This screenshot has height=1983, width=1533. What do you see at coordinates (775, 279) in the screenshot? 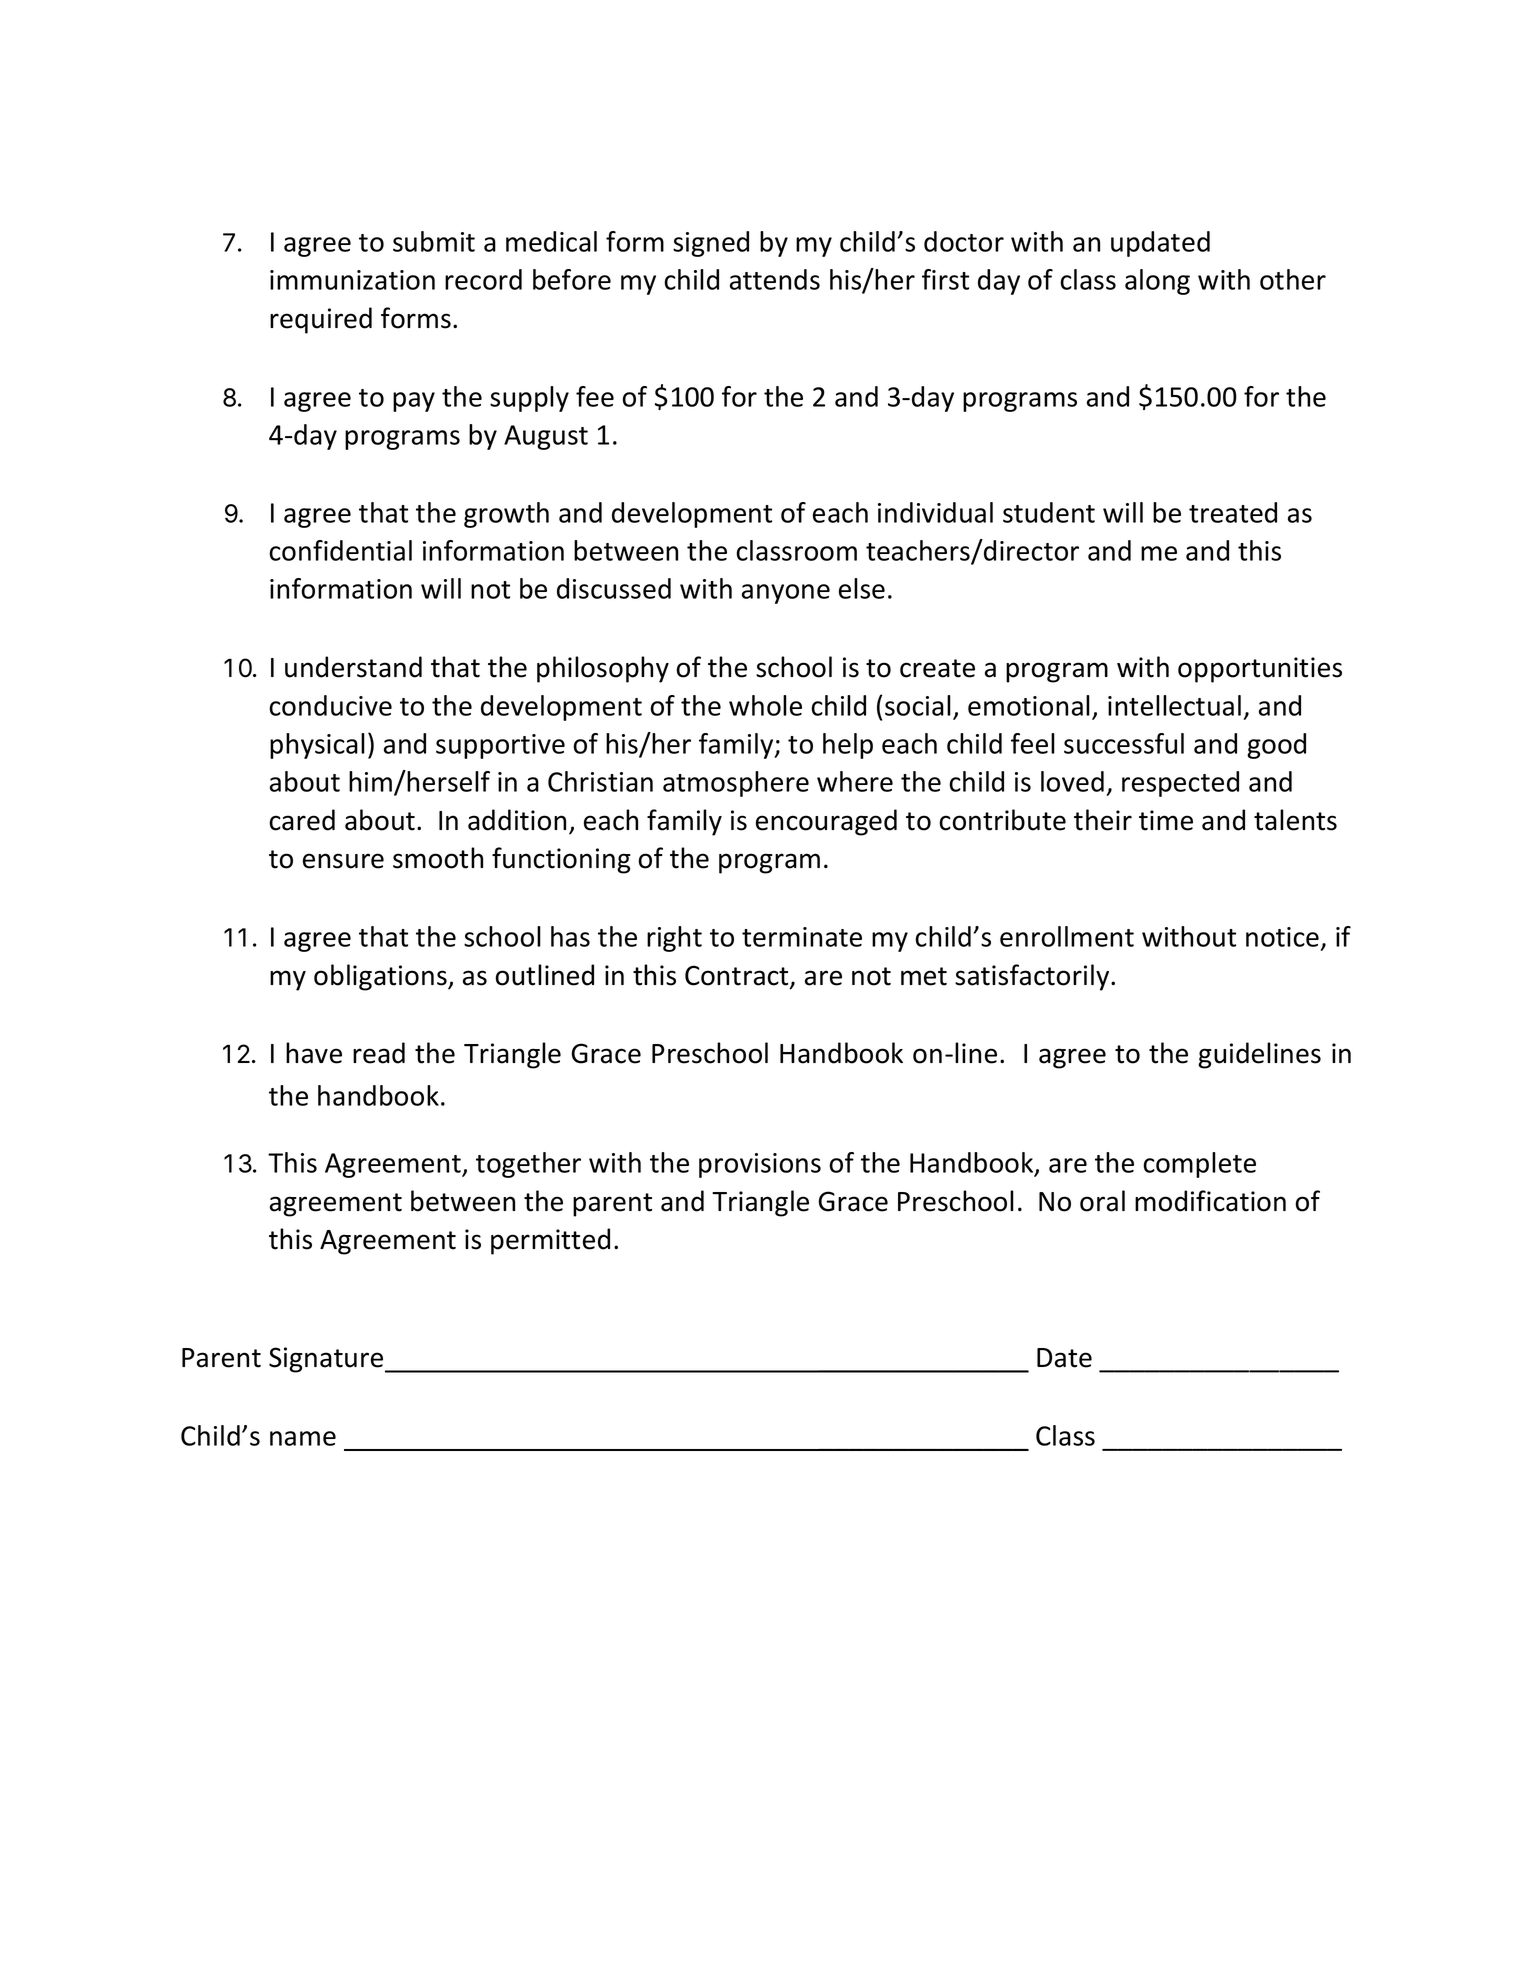
I see `attends` at bounding box center [775, 279].
